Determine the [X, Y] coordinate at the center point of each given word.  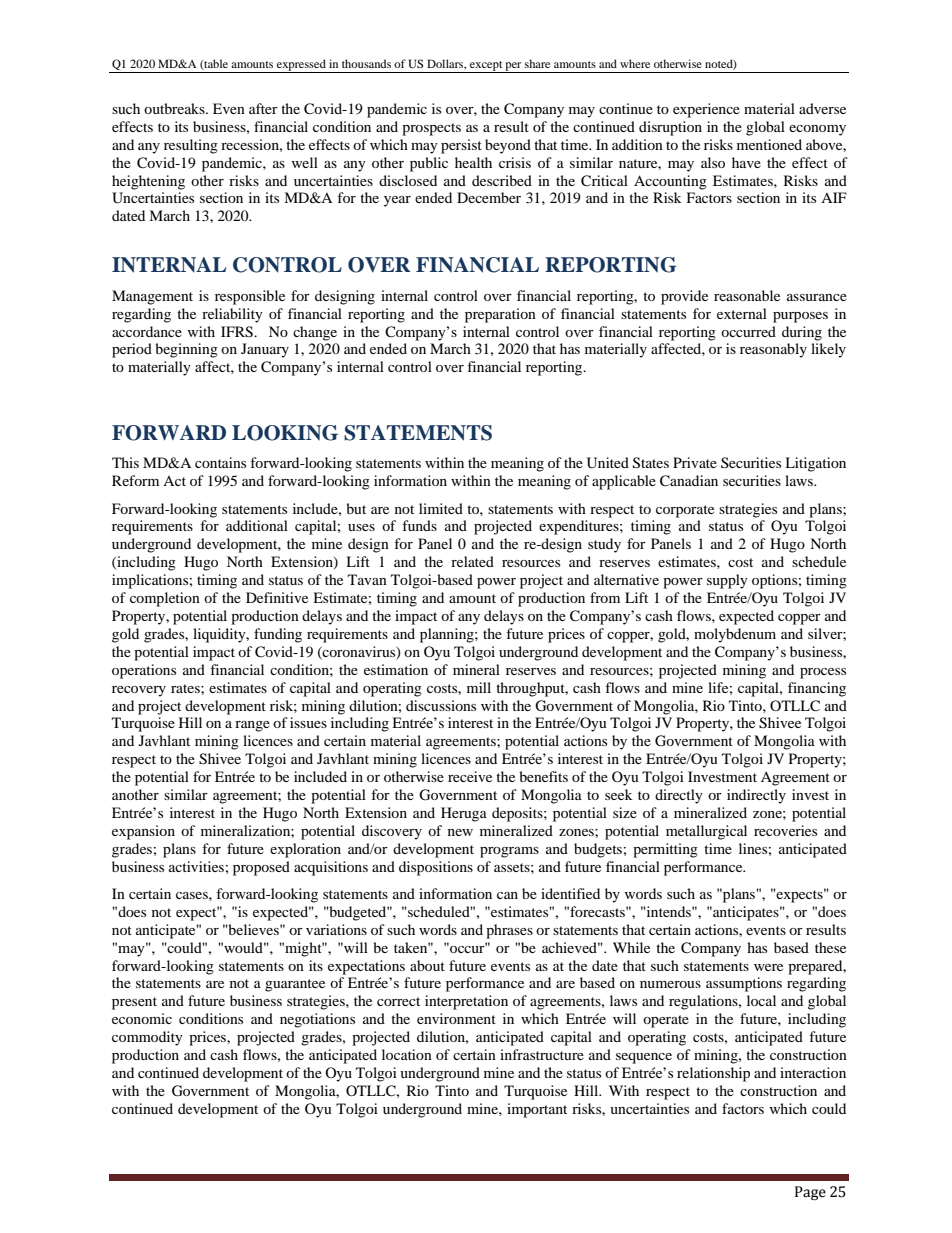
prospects [431, 129]
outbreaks [175, 108]
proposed [261, 868]
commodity [147, 1038]
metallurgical [706, 832]
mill [479, 687]
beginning [186, 350]
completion [165, 599]
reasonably [773, 350]
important [537, 1110]
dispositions [436, 868]
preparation [500, 315]
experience [706, 110]
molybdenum [735, 635]
